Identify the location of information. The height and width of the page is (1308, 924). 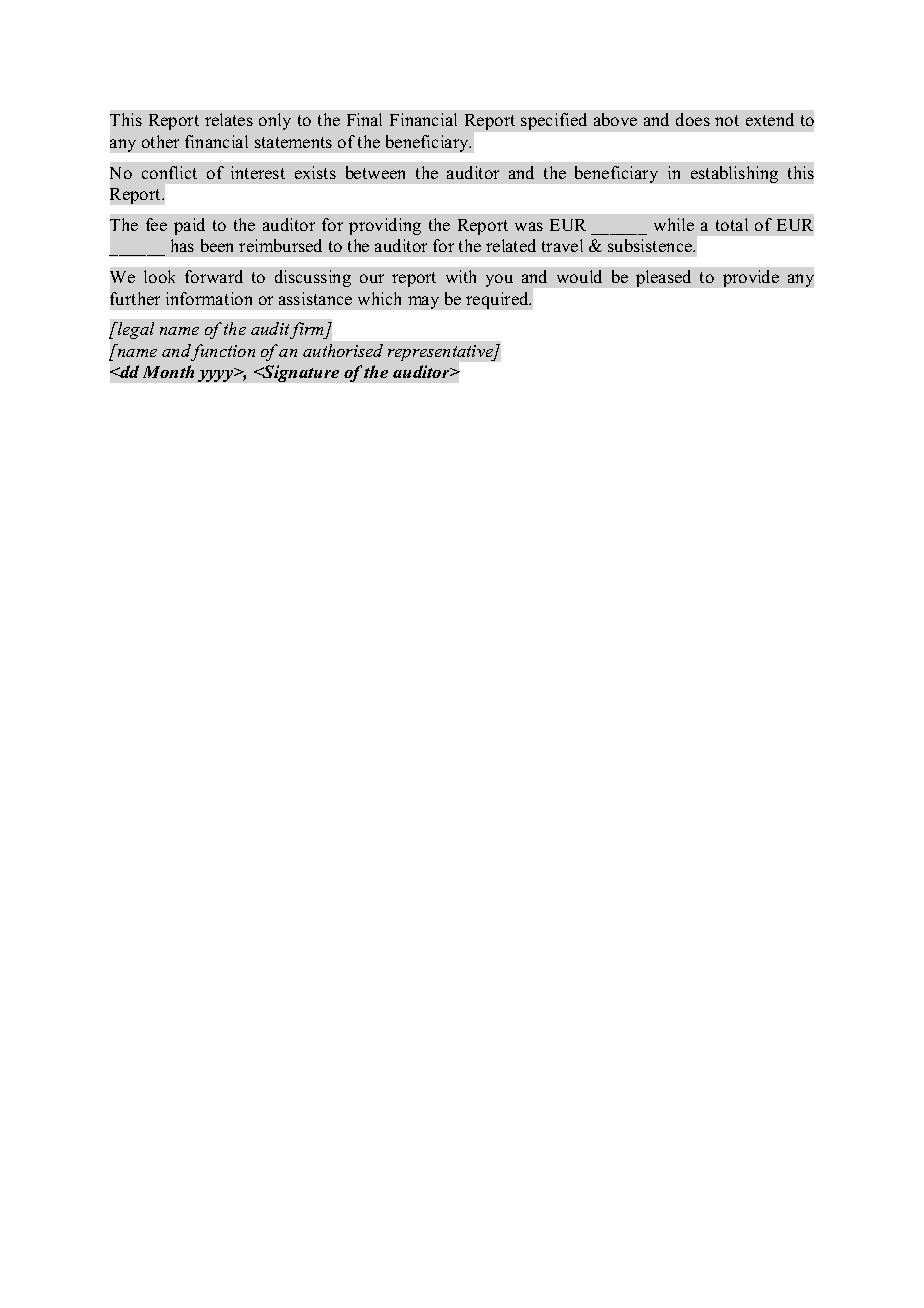
(209, 298).
